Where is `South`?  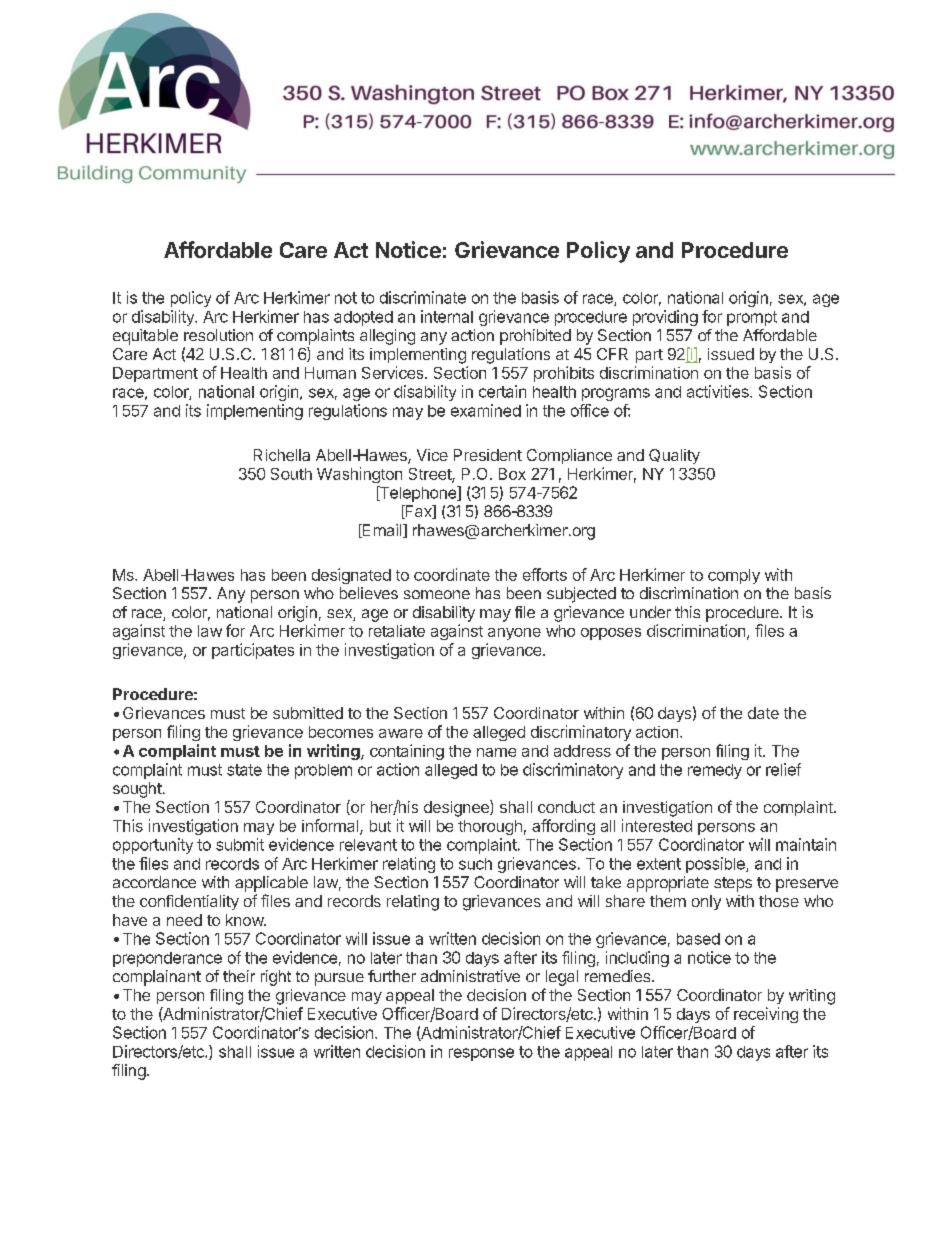 South is located at coordinates (291, 474).
